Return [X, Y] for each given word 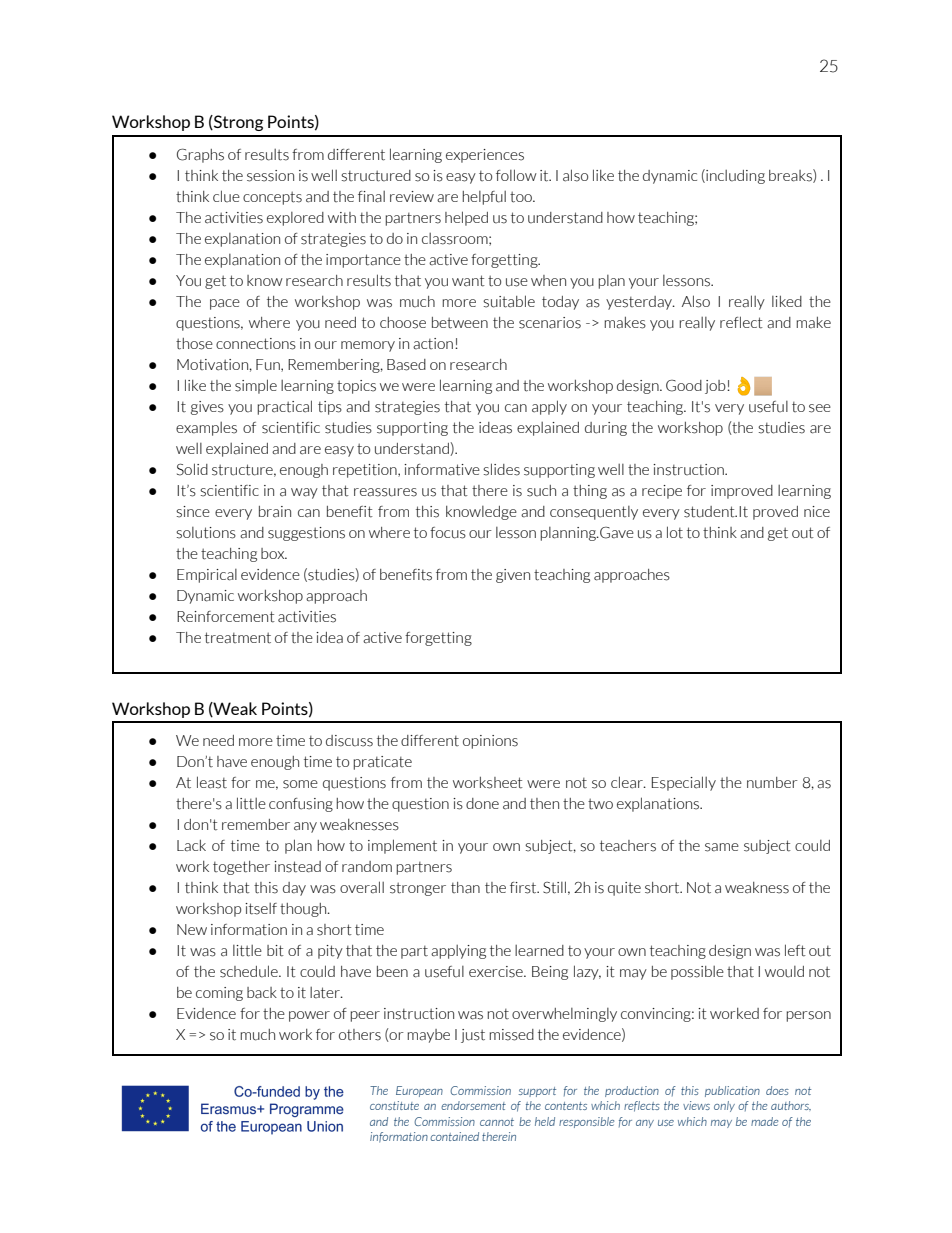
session [270, 176]
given [513, 576]
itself [261, 909]
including [734, 176]
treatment [238, 638]
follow [516, 175]
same [722, 847]
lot [675, 532]
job [716, 387]
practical [284, 407]
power [309, 1016]
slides [501, 469]
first [524, 888]
